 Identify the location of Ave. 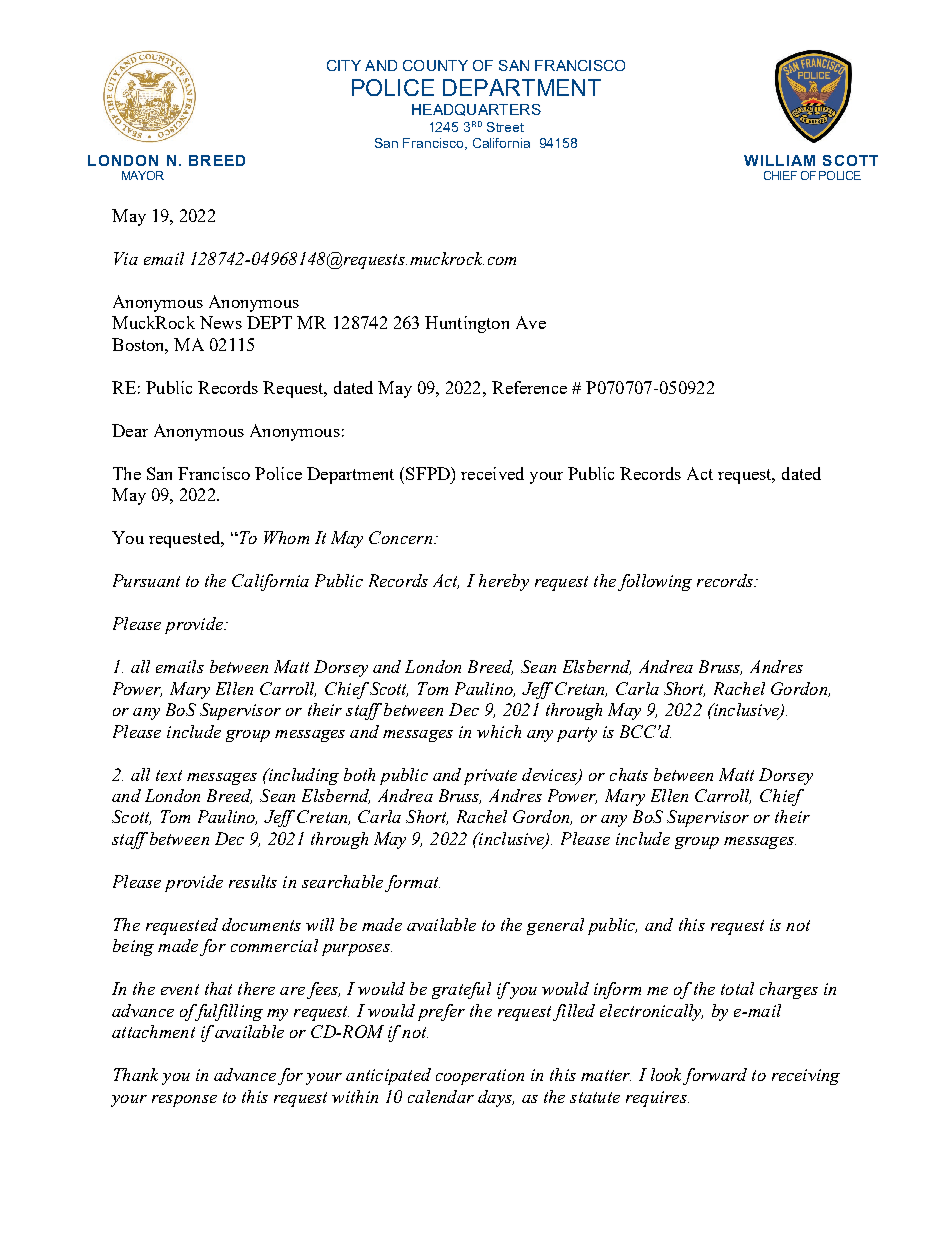
(531, 322).
